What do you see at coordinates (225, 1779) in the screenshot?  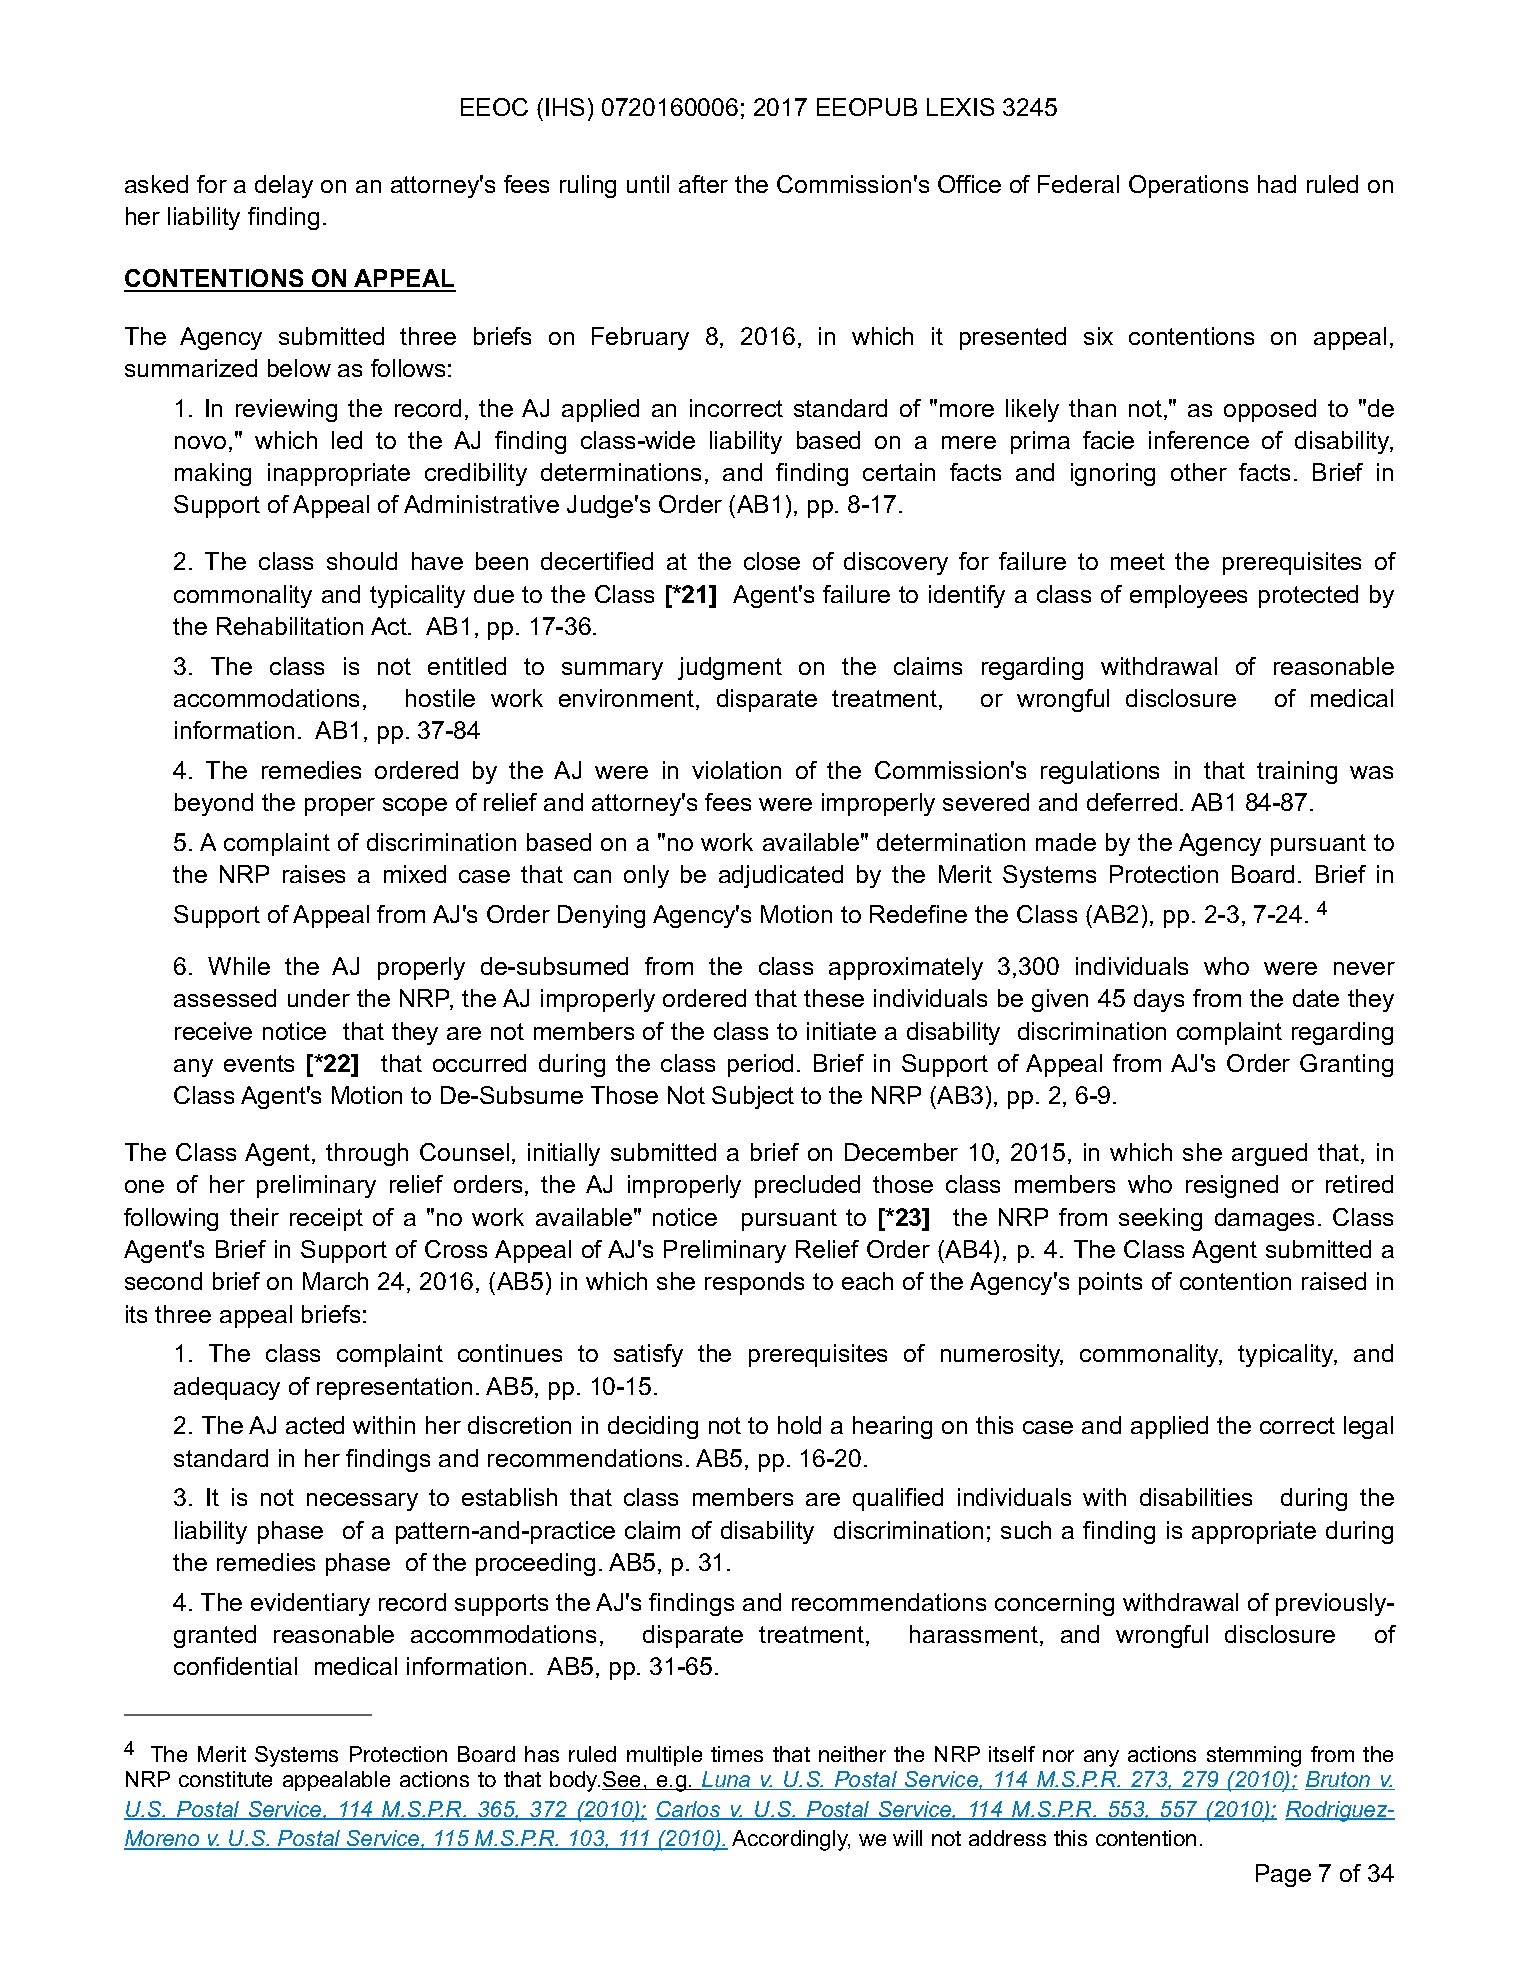 I see `constitute` at bounding box center [225, 1779].
